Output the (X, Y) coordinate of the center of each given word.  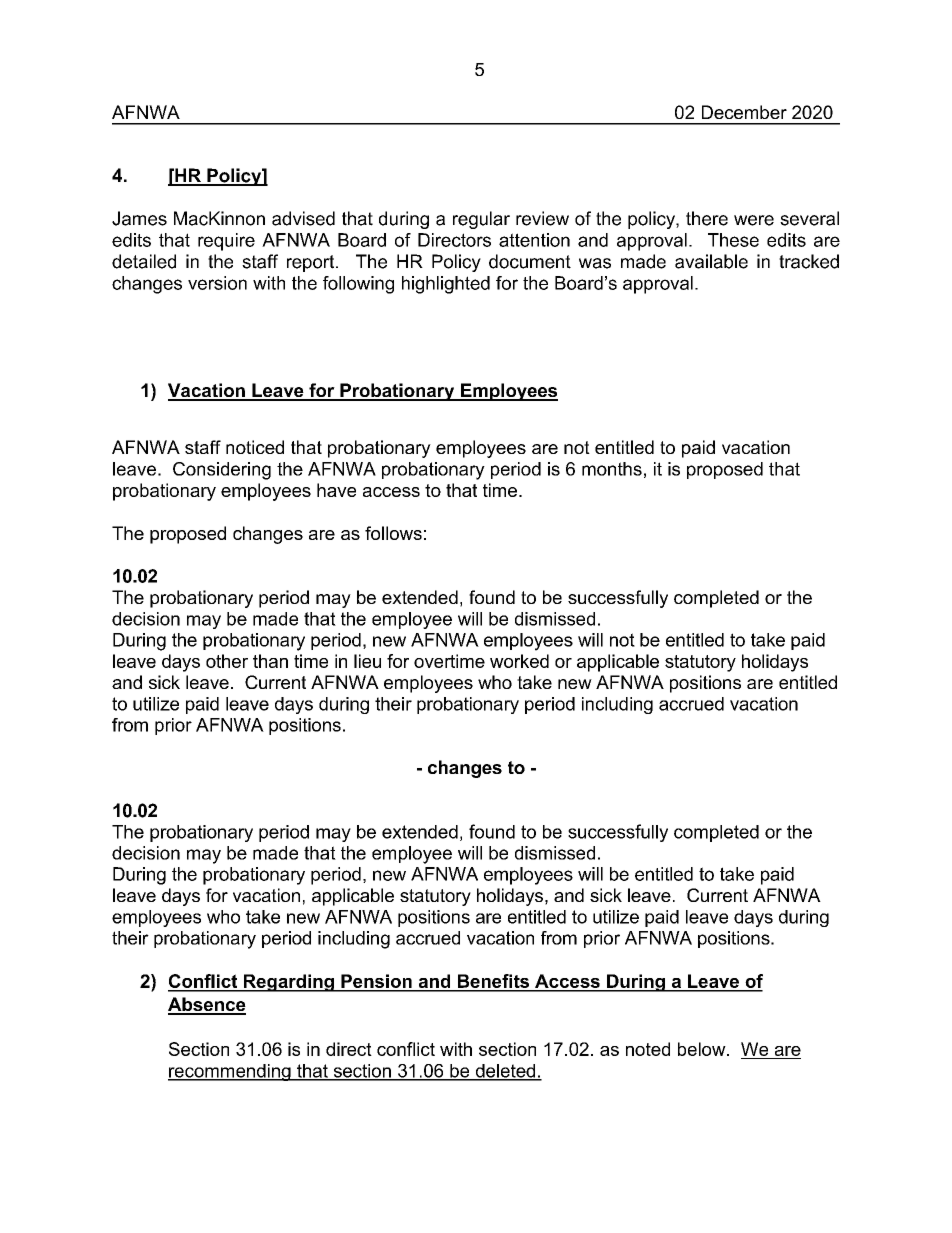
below (703, 1049)
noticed (255, 447)
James (139, 218)
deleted (505, 1072)
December (744, 112)
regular (481, 220)
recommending (230, 1072)
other (227, 661)
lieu (367, 661)
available (711, 261)
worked (519, 661)
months (612, 469)
